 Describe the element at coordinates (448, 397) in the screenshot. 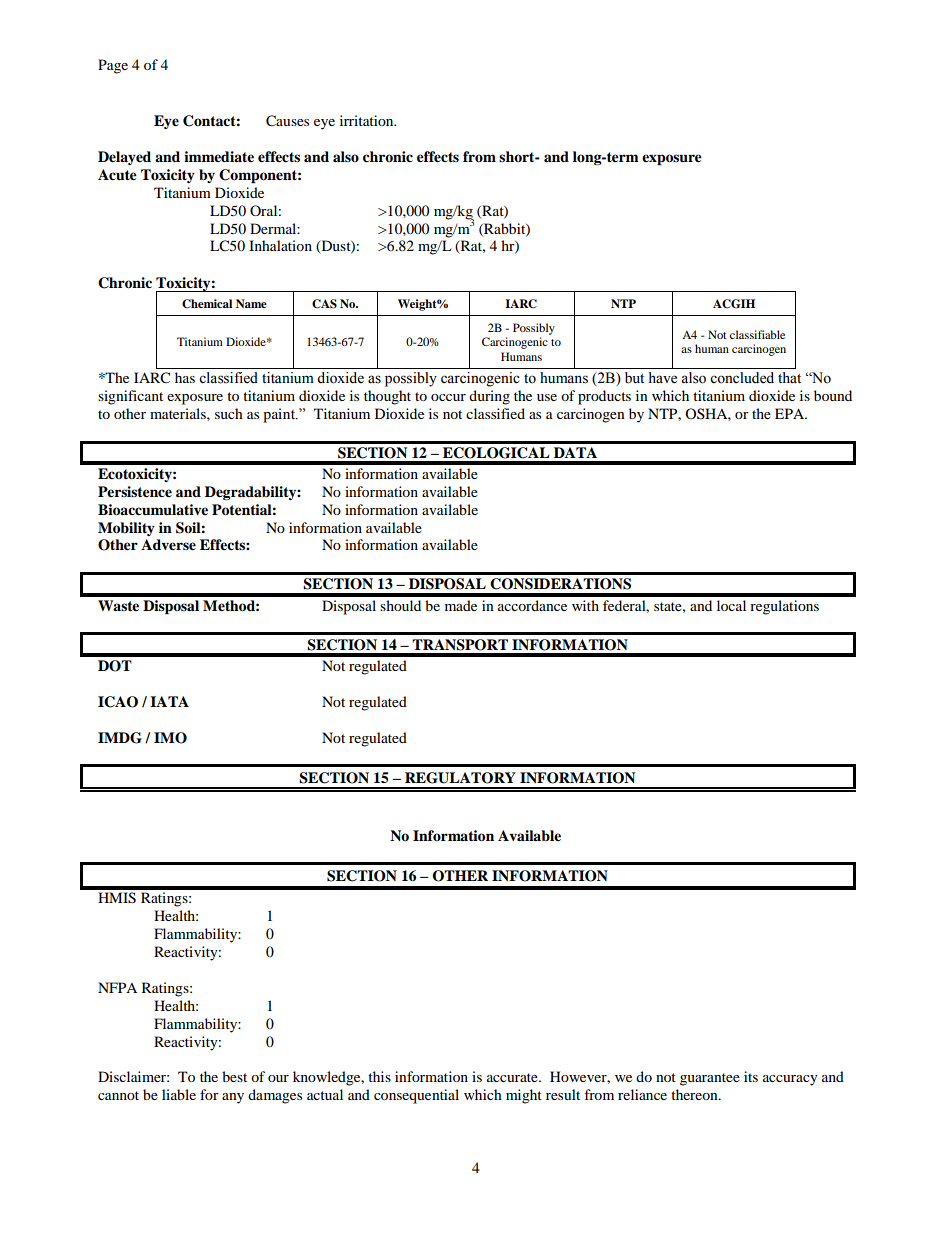

I see `occur` at that location.
